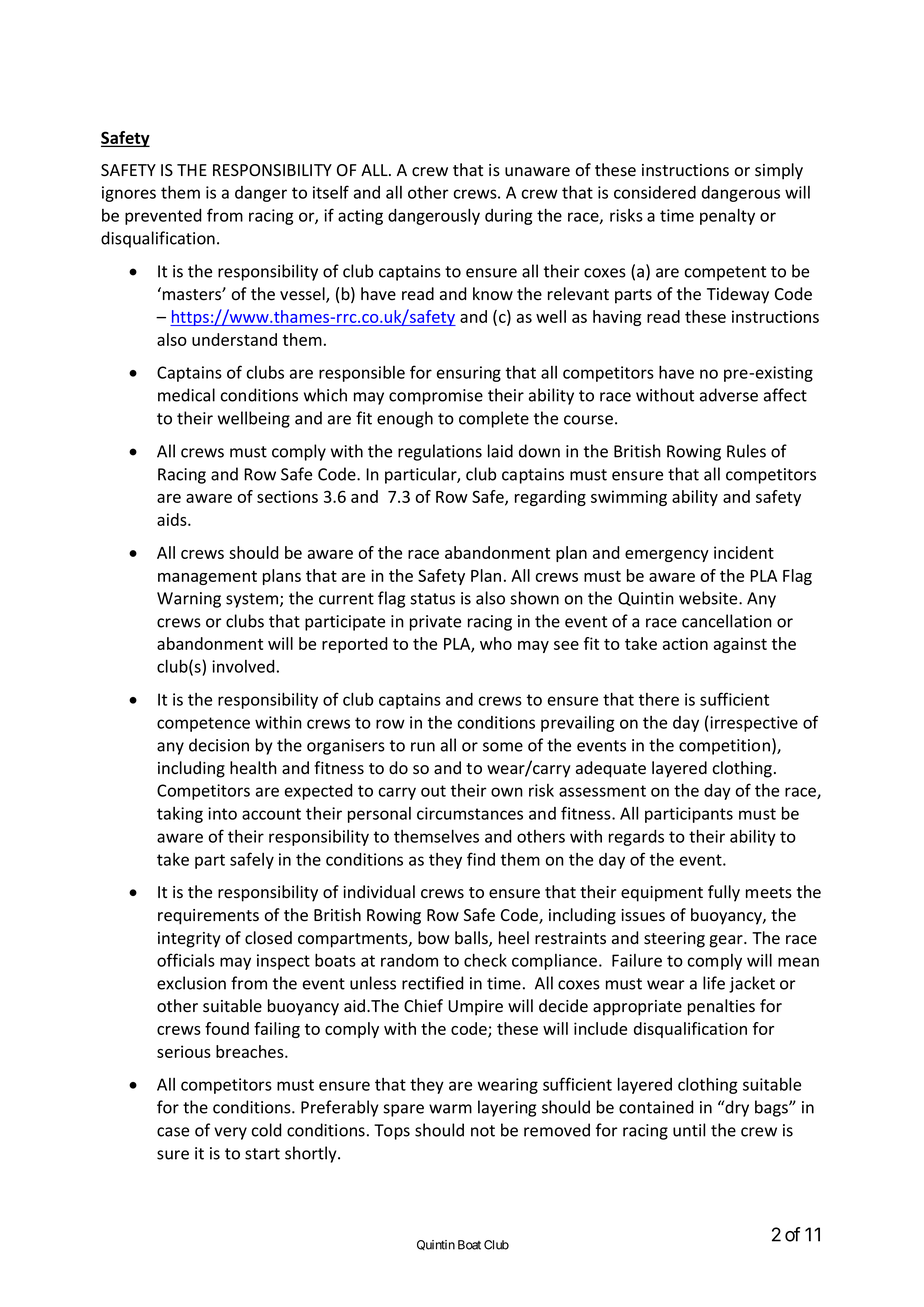 This image has width=924, height=1307. What do you see at coordinates (186, 395) in the image?
I see `medical` at bounding box center [186, 395].
